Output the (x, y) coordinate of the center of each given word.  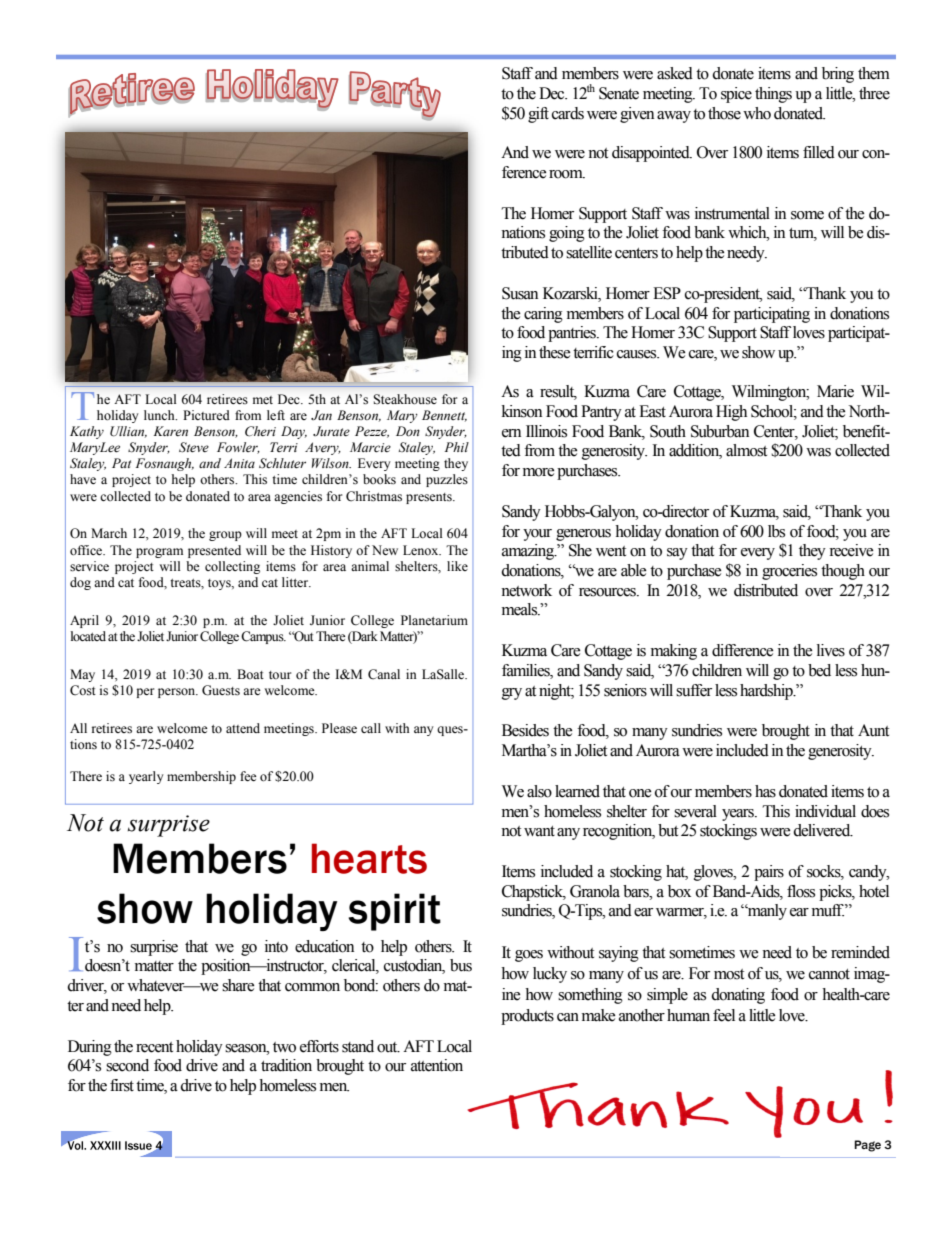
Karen (170, 431)
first (122, 1085)
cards (568, 113)
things (773, 95)
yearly (146, 777)
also (539, 791)
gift (538, 115)
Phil (457, 447)
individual (825, 811)
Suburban (720, 431)
